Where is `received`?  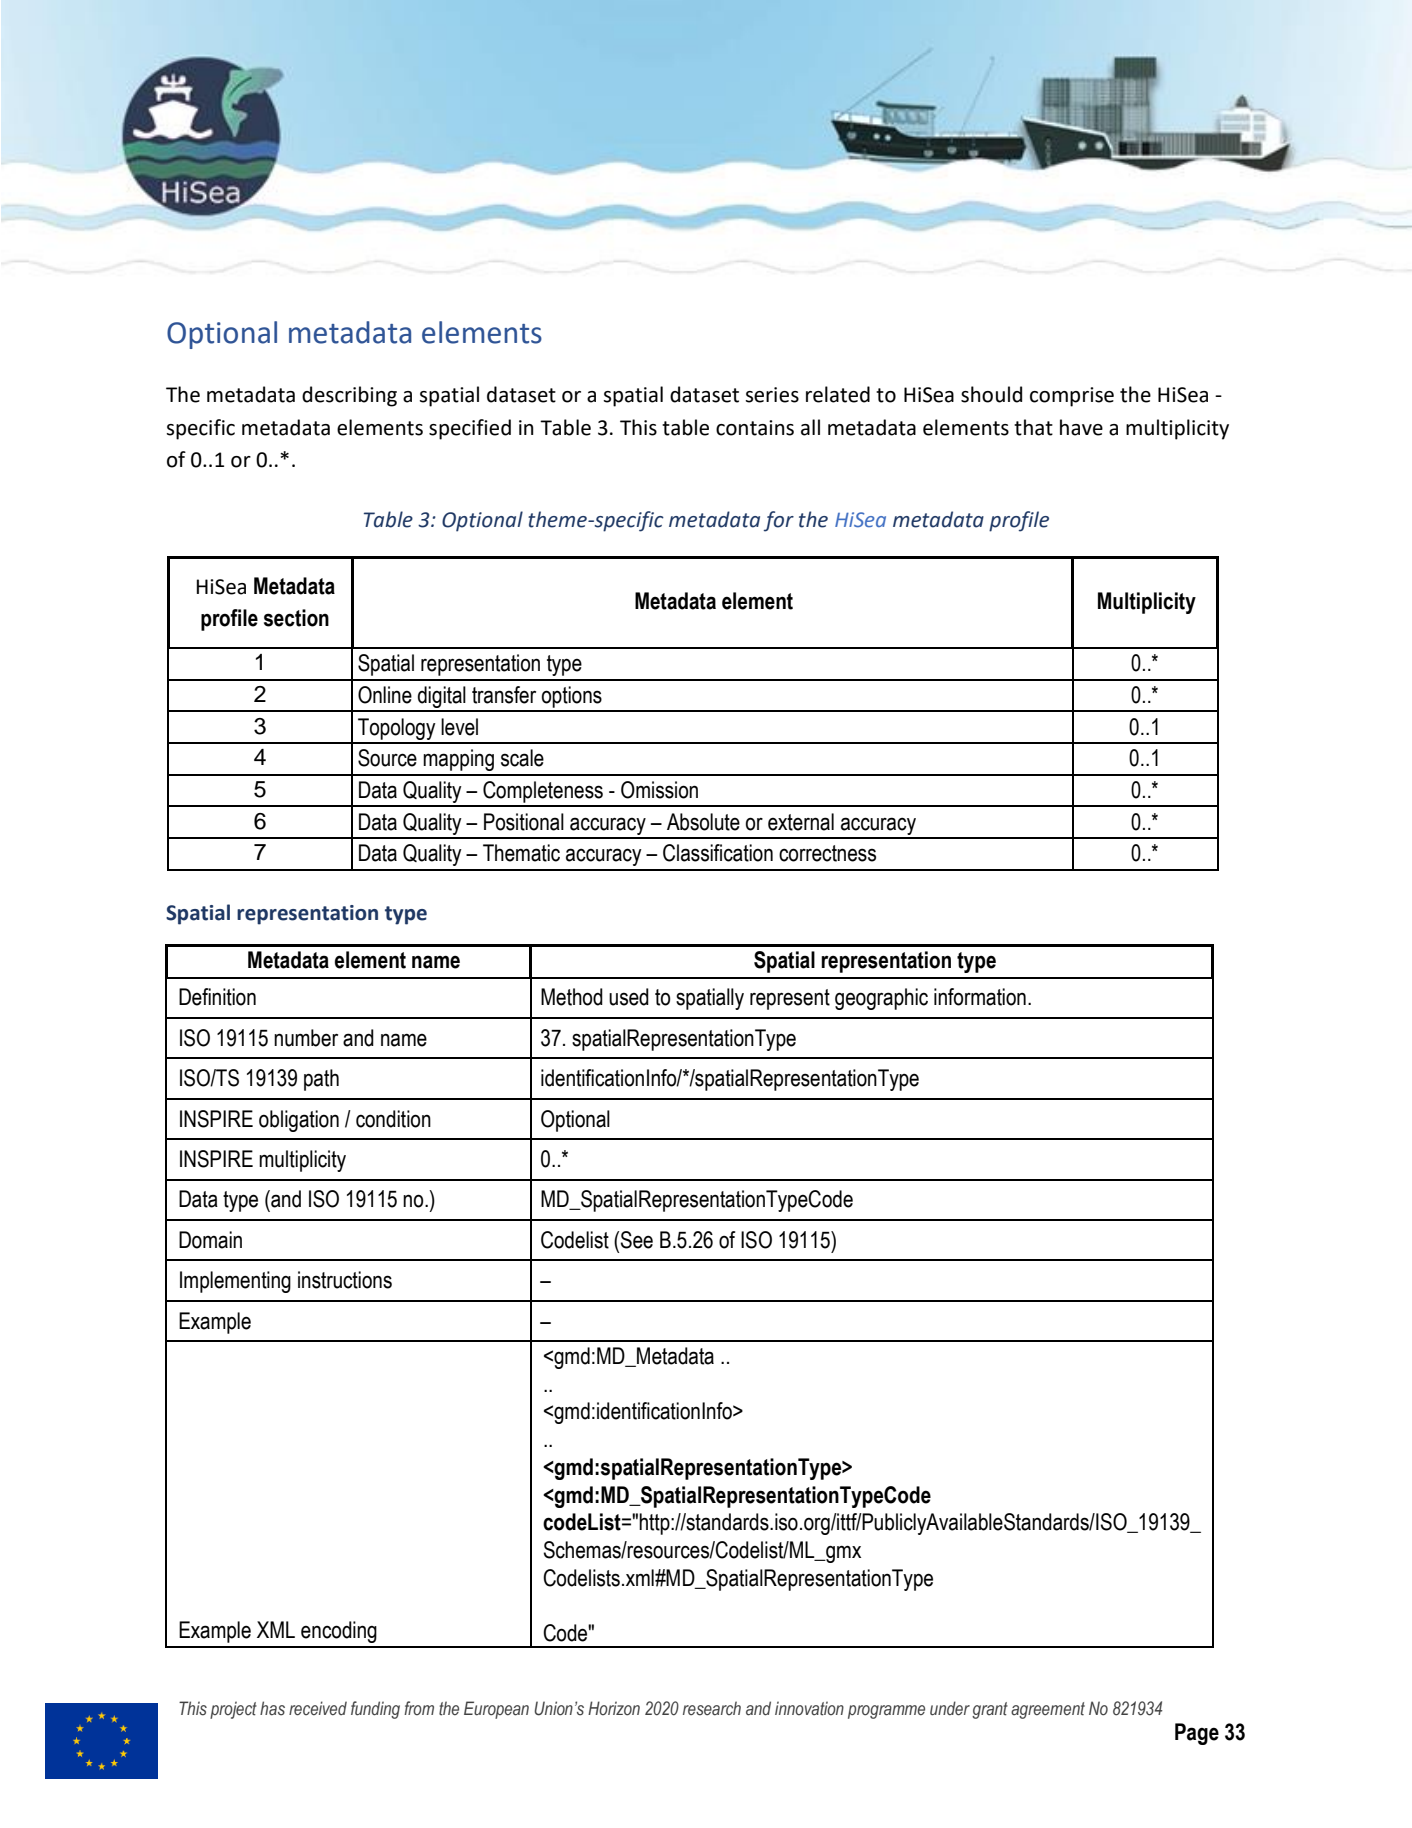 received is located at coordinates (318, 1708).
